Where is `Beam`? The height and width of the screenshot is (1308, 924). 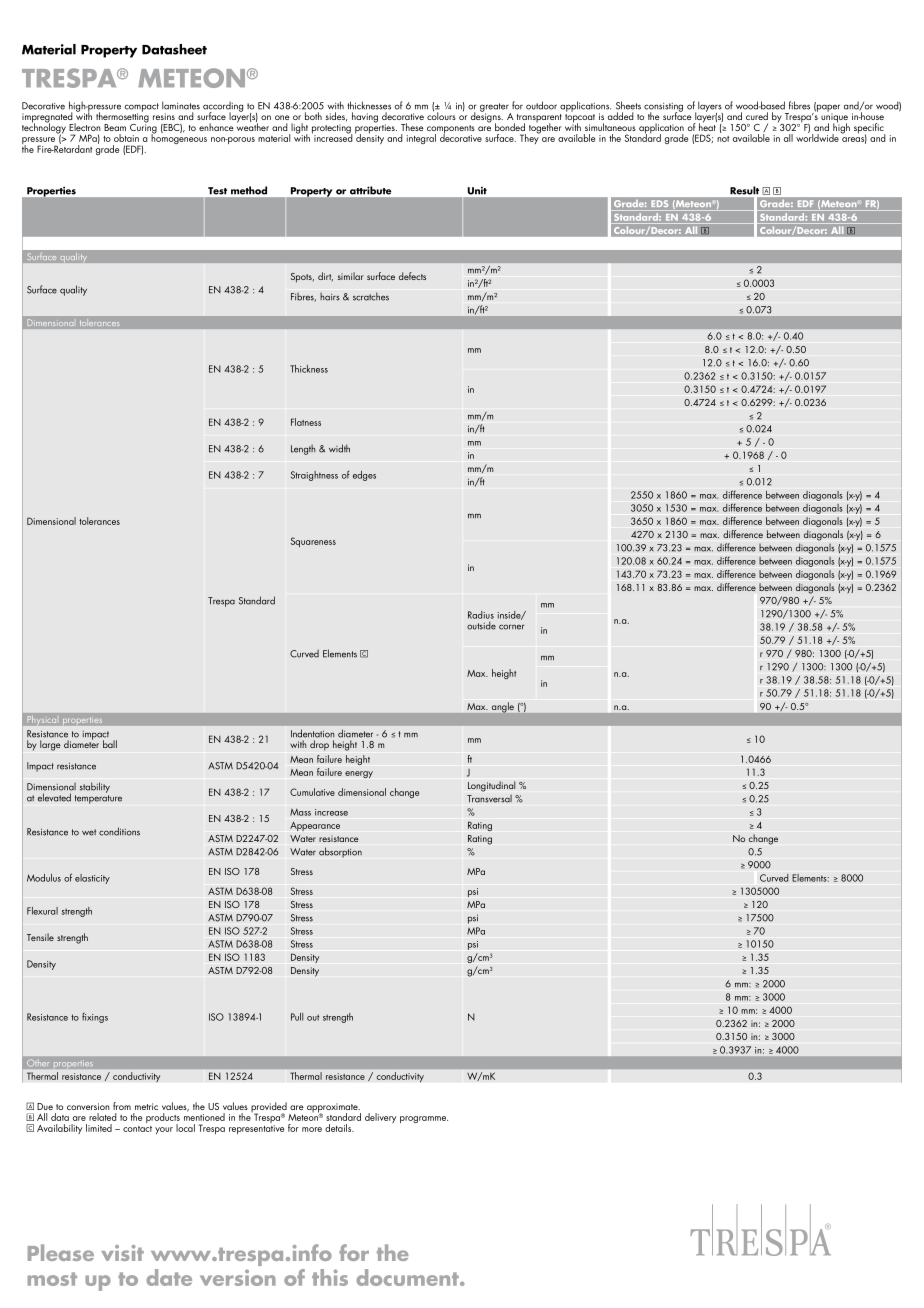 Beam is located at coordinates (115, 127).
